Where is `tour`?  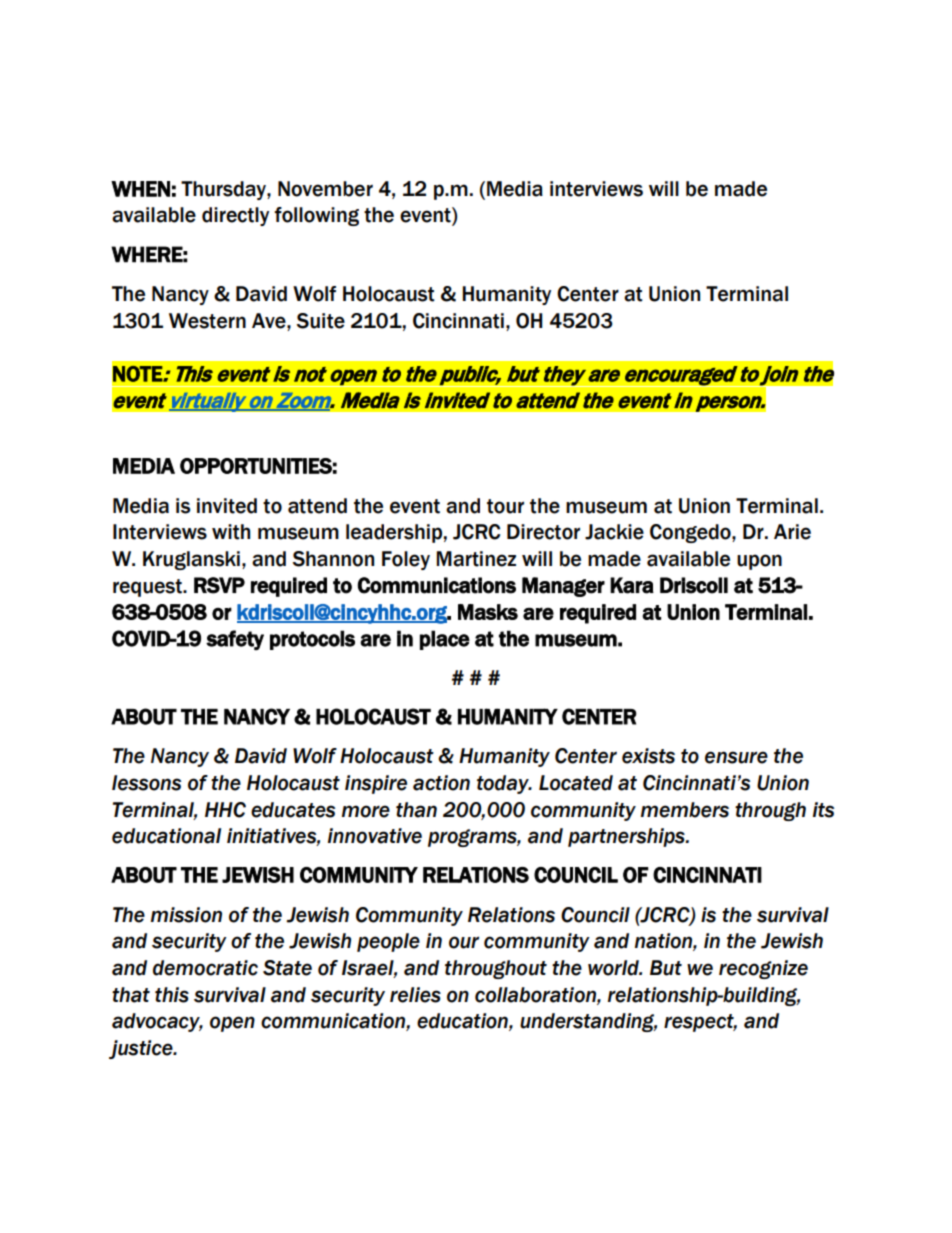 tour is located at coordinates (505, 506).
